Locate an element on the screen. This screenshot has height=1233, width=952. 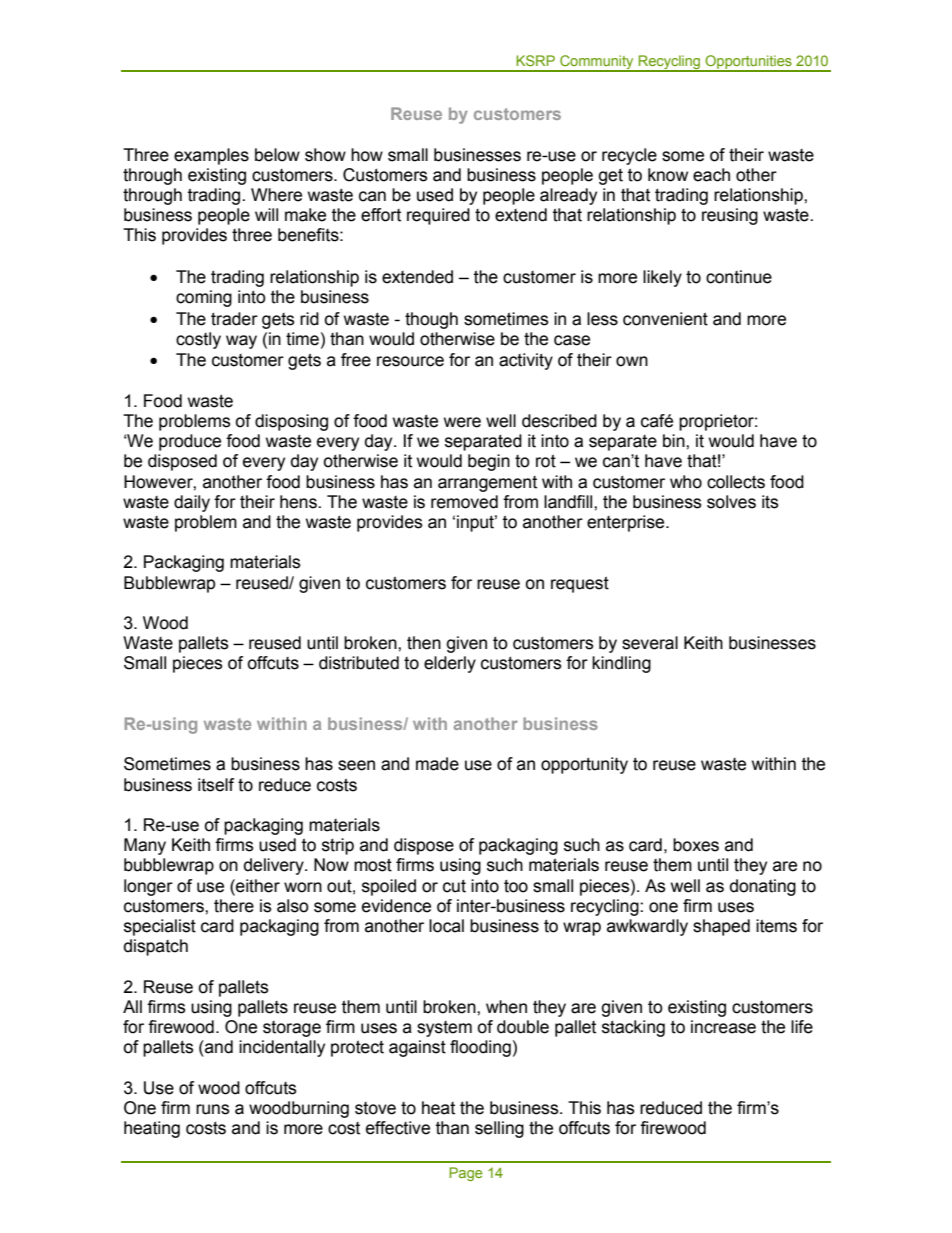
runs is located at coordinates (213, 1109).
